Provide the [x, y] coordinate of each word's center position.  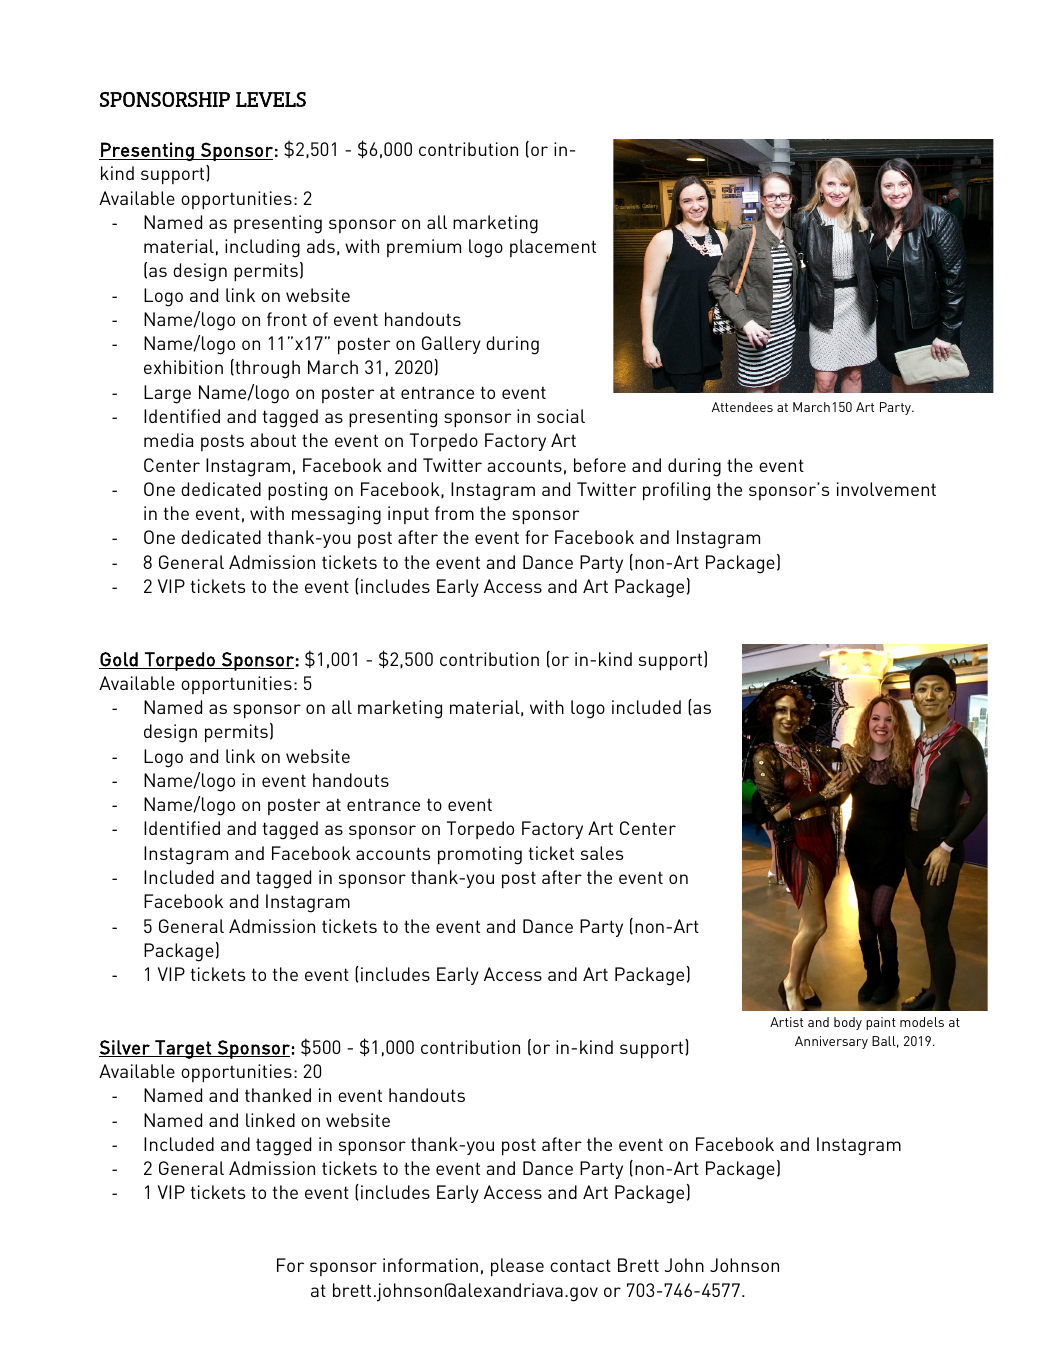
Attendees [742, 407]
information [430, 1265]
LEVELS [271, 99]
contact [580, 1265]
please [517, 1267]
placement [553, 248]
